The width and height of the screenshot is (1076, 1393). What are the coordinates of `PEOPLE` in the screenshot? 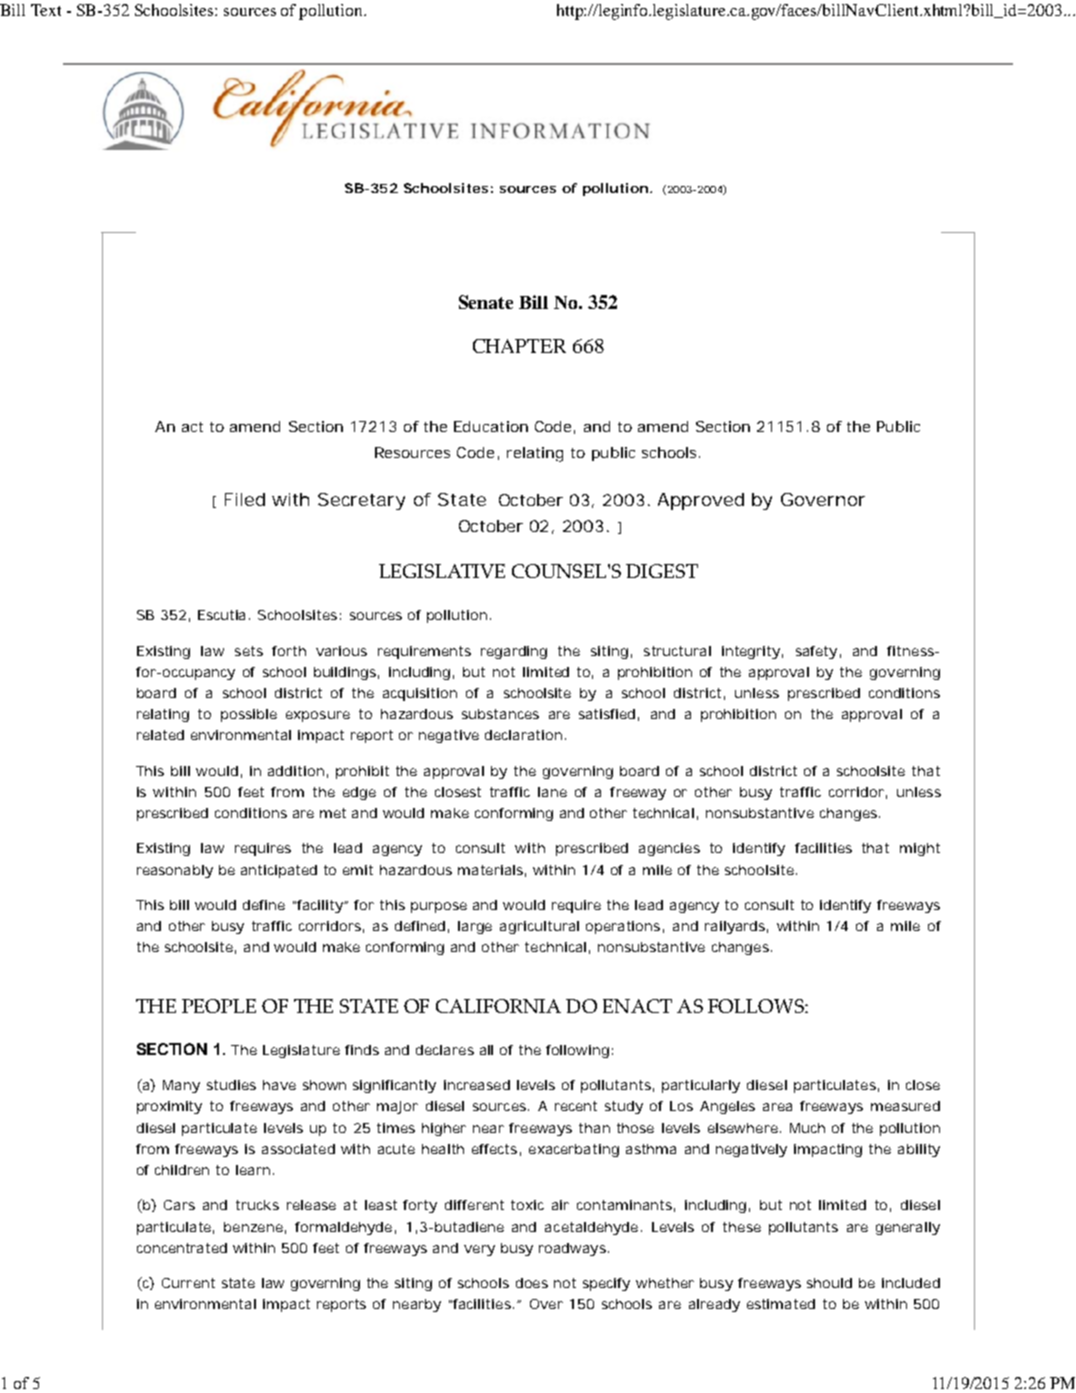 It's located at (219, 1006).
